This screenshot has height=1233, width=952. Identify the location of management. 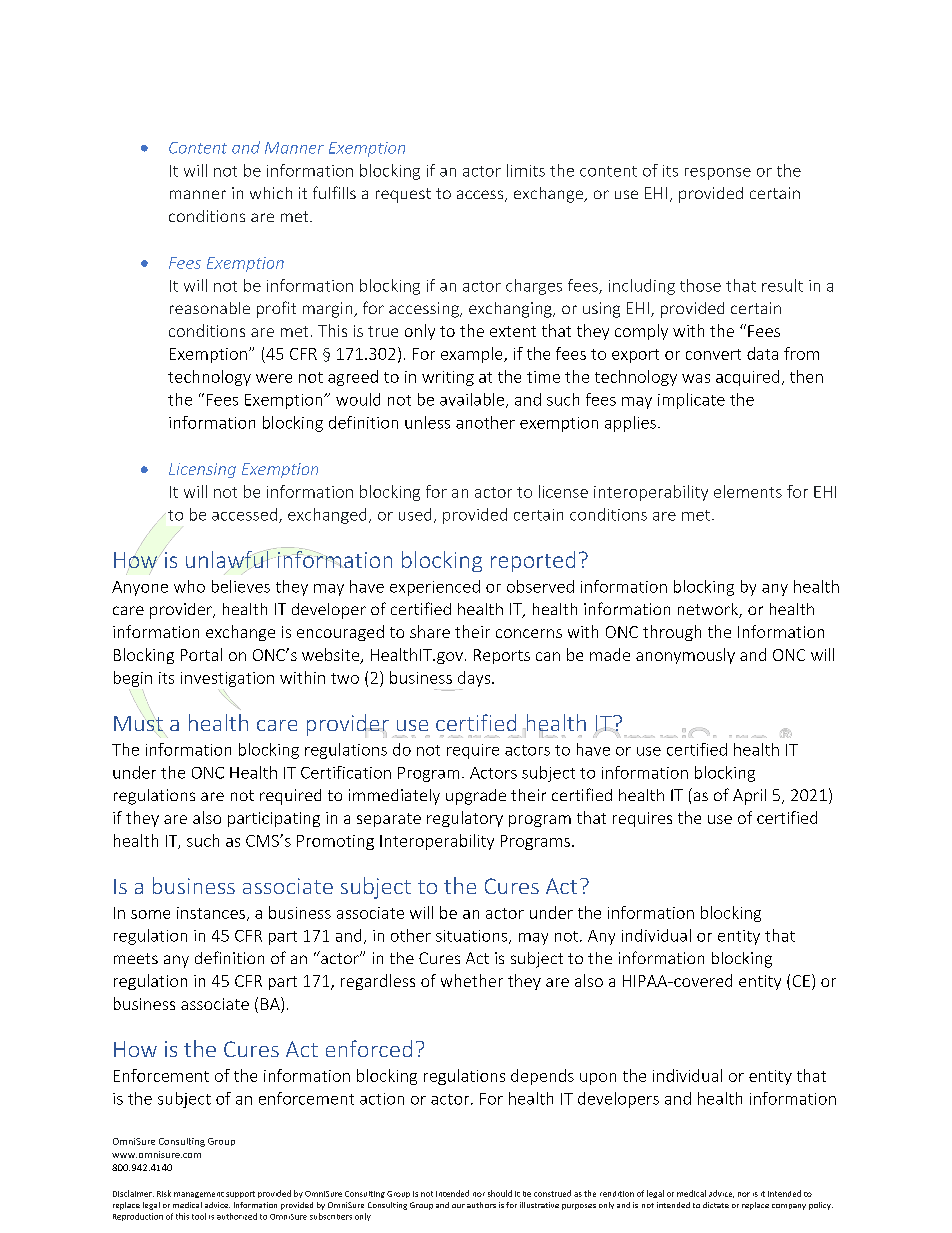
(199, 1195).
